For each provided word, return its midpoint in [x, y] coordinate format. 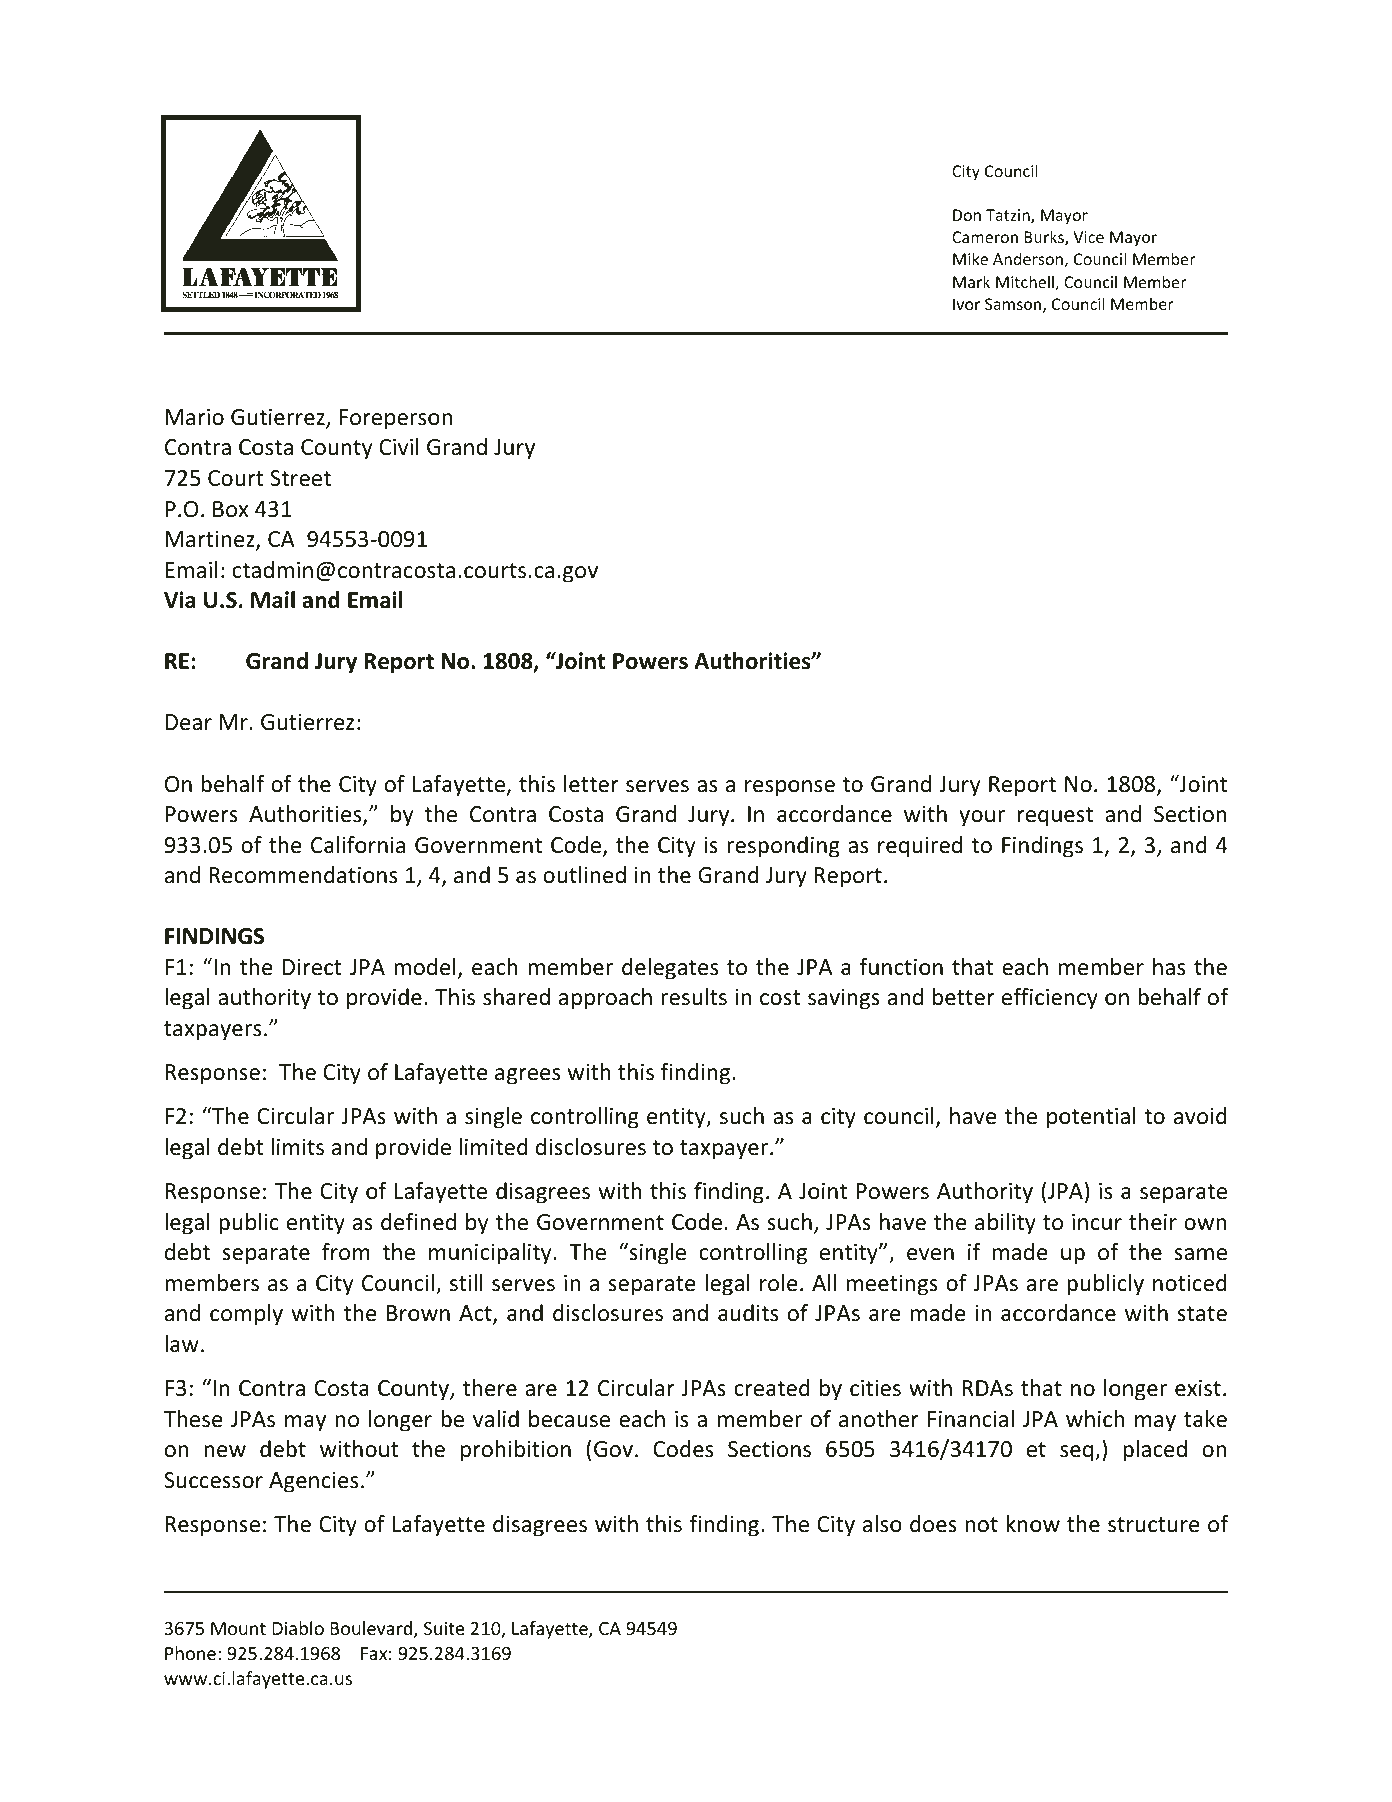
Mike [970, 258]
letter [591, 784]
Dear [189, 722]
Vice [1088, 237]
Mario [195, 417]
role [779, 1283]
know [1033, 1524]
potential [1091, 1118]
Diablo [298, 1628]
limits [297, 1147]
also [882, 1524]
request [1055, 817]
